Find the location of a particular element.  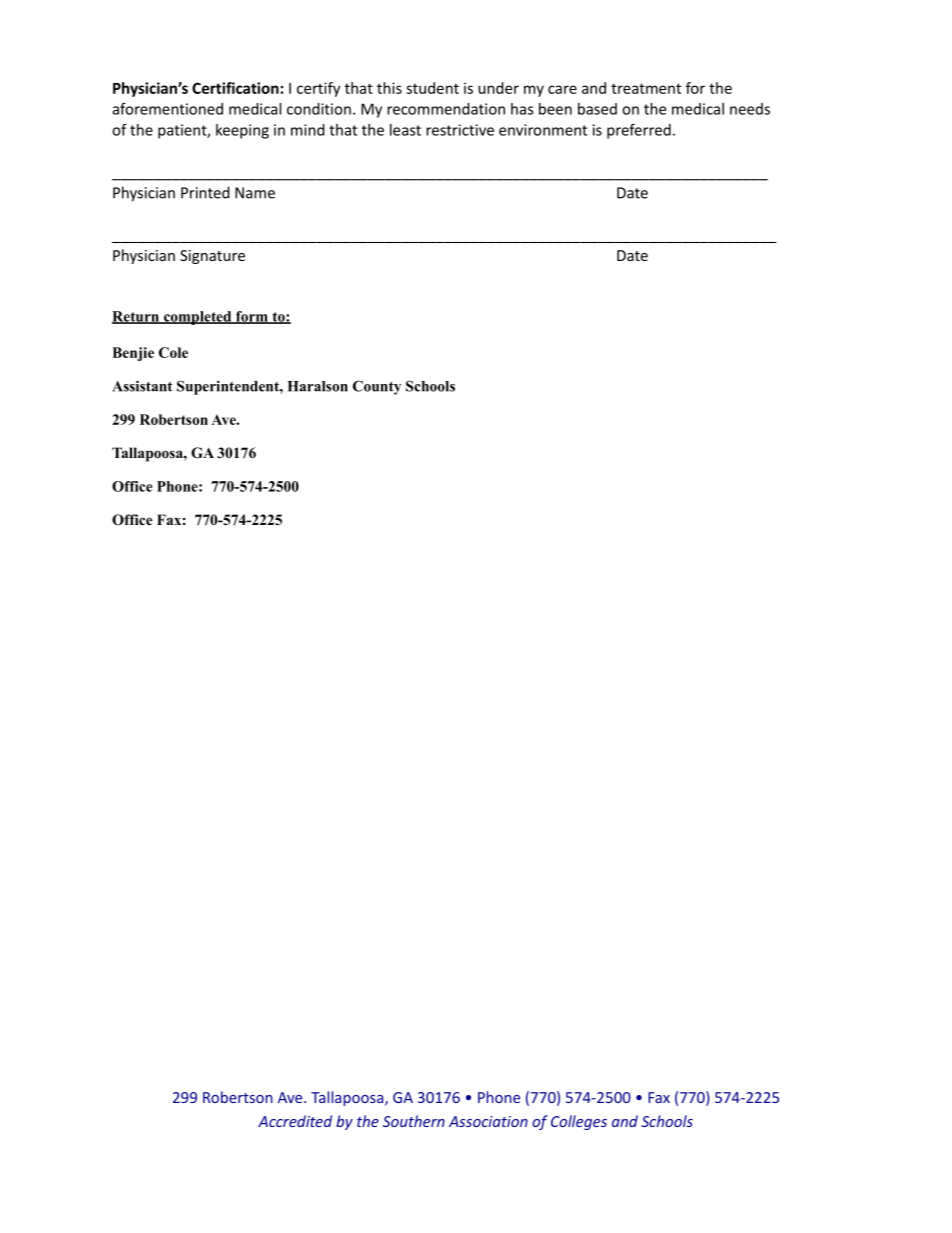

environment is located at coordinates (543, 130).
